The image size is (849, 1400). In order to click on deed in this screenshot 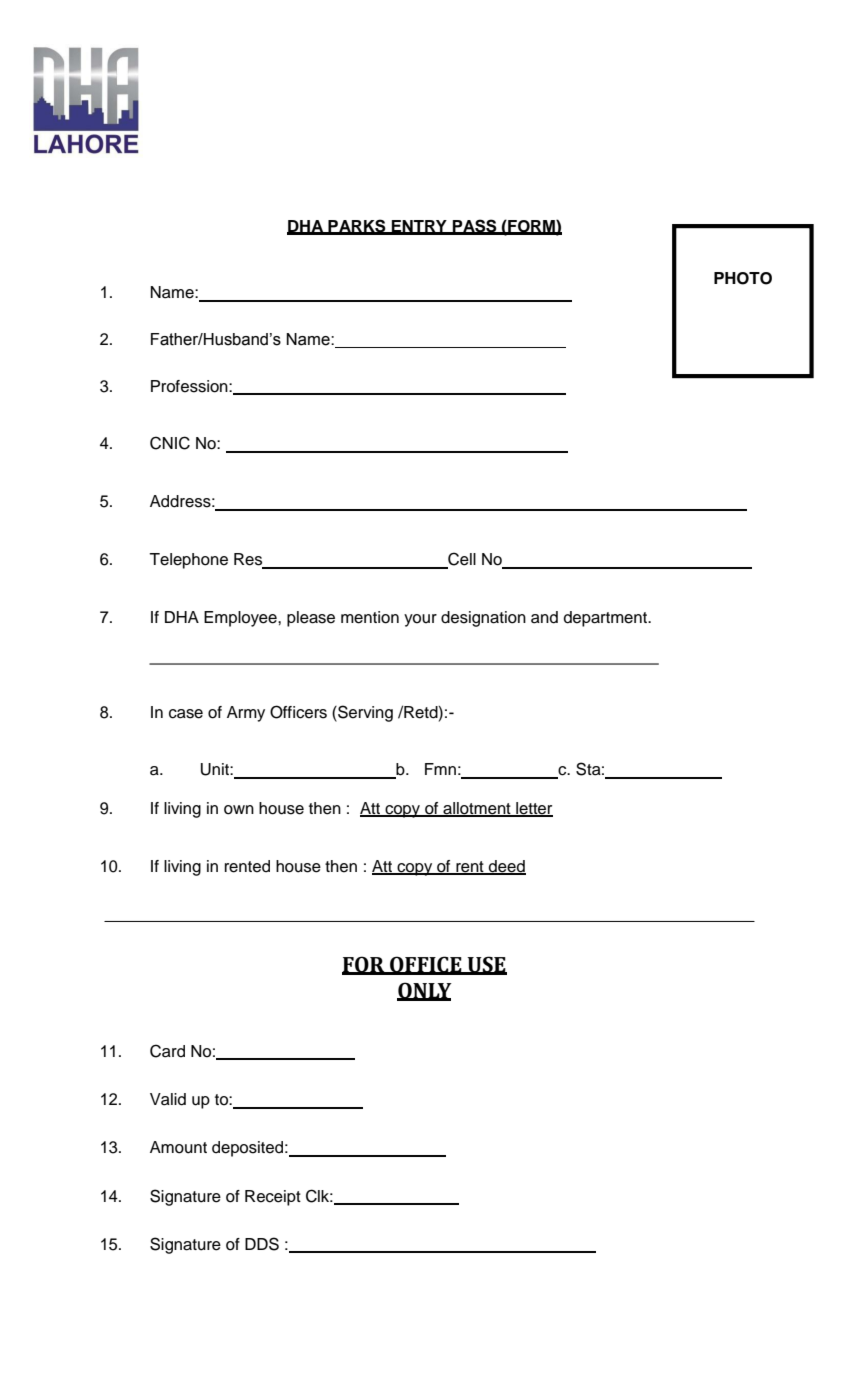, I will do `click(506, 867)`.
